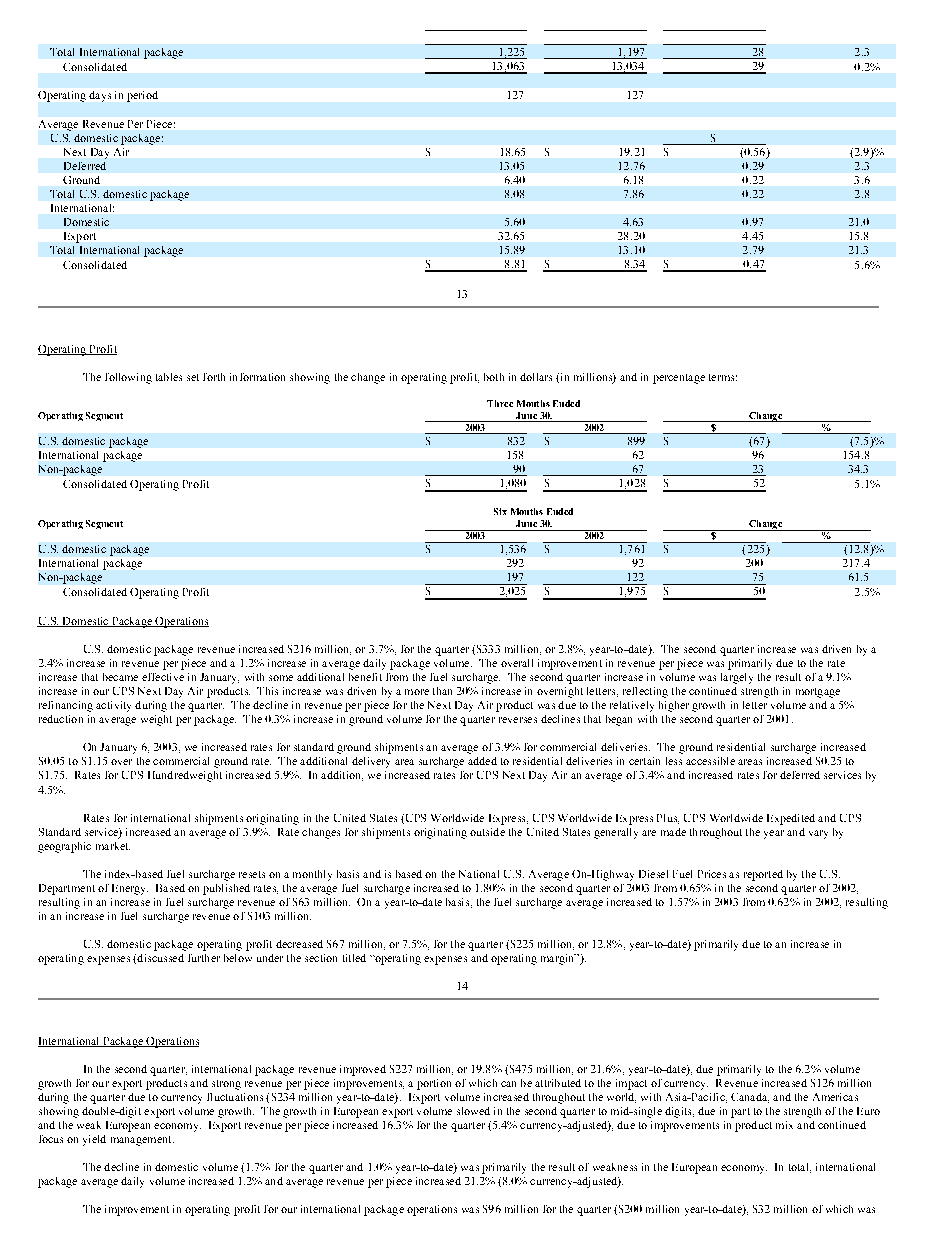  What do you see at coordinates (442, 691) in the screenshot?
I see `than` at bounding box center [442, 691].
